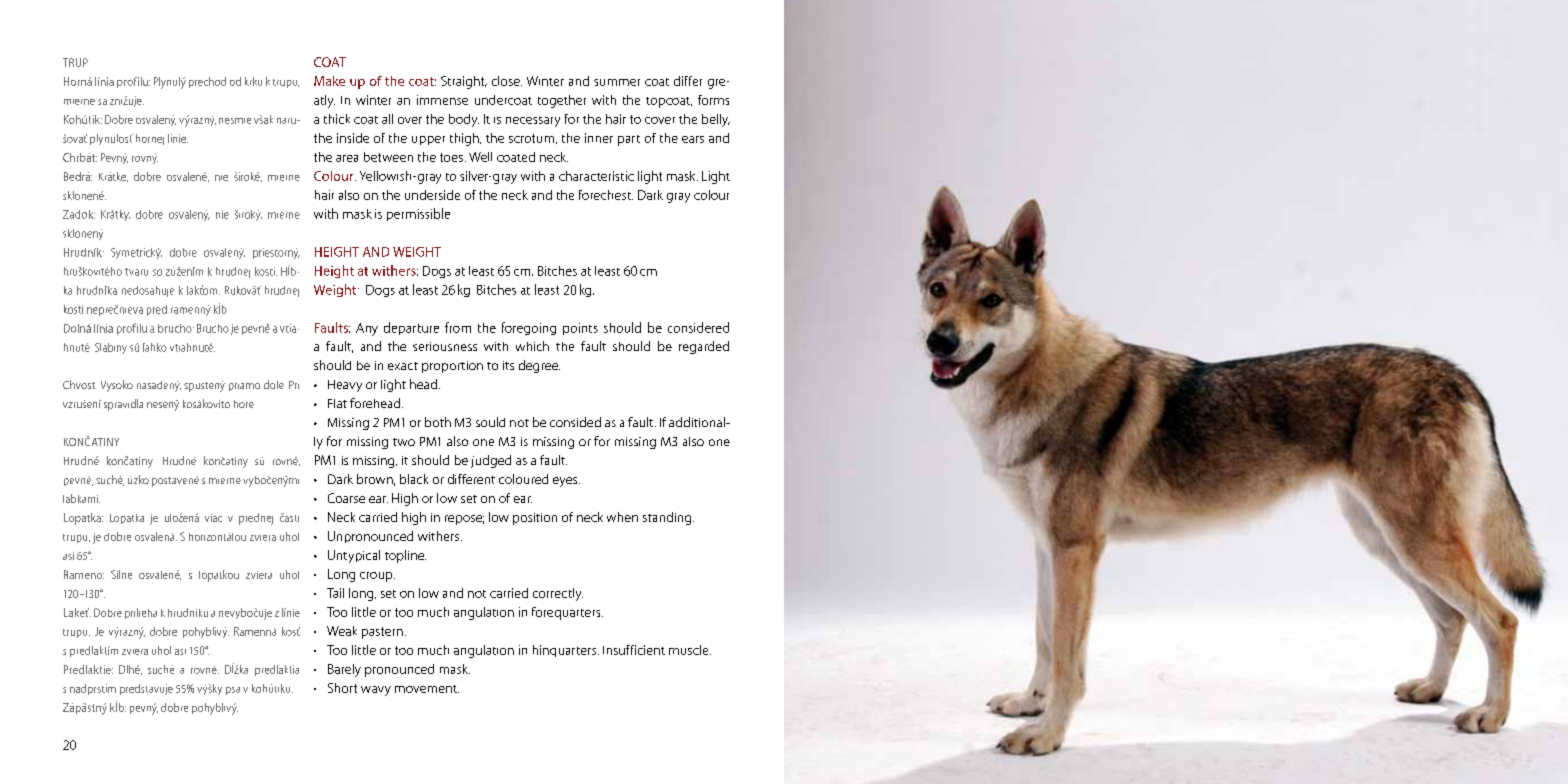 The width and height of the screenshot is (1568, 784). What do you see at coordinates (329, 81) in the screenshot?
I see `Make` at bounding box center [329, 81].
